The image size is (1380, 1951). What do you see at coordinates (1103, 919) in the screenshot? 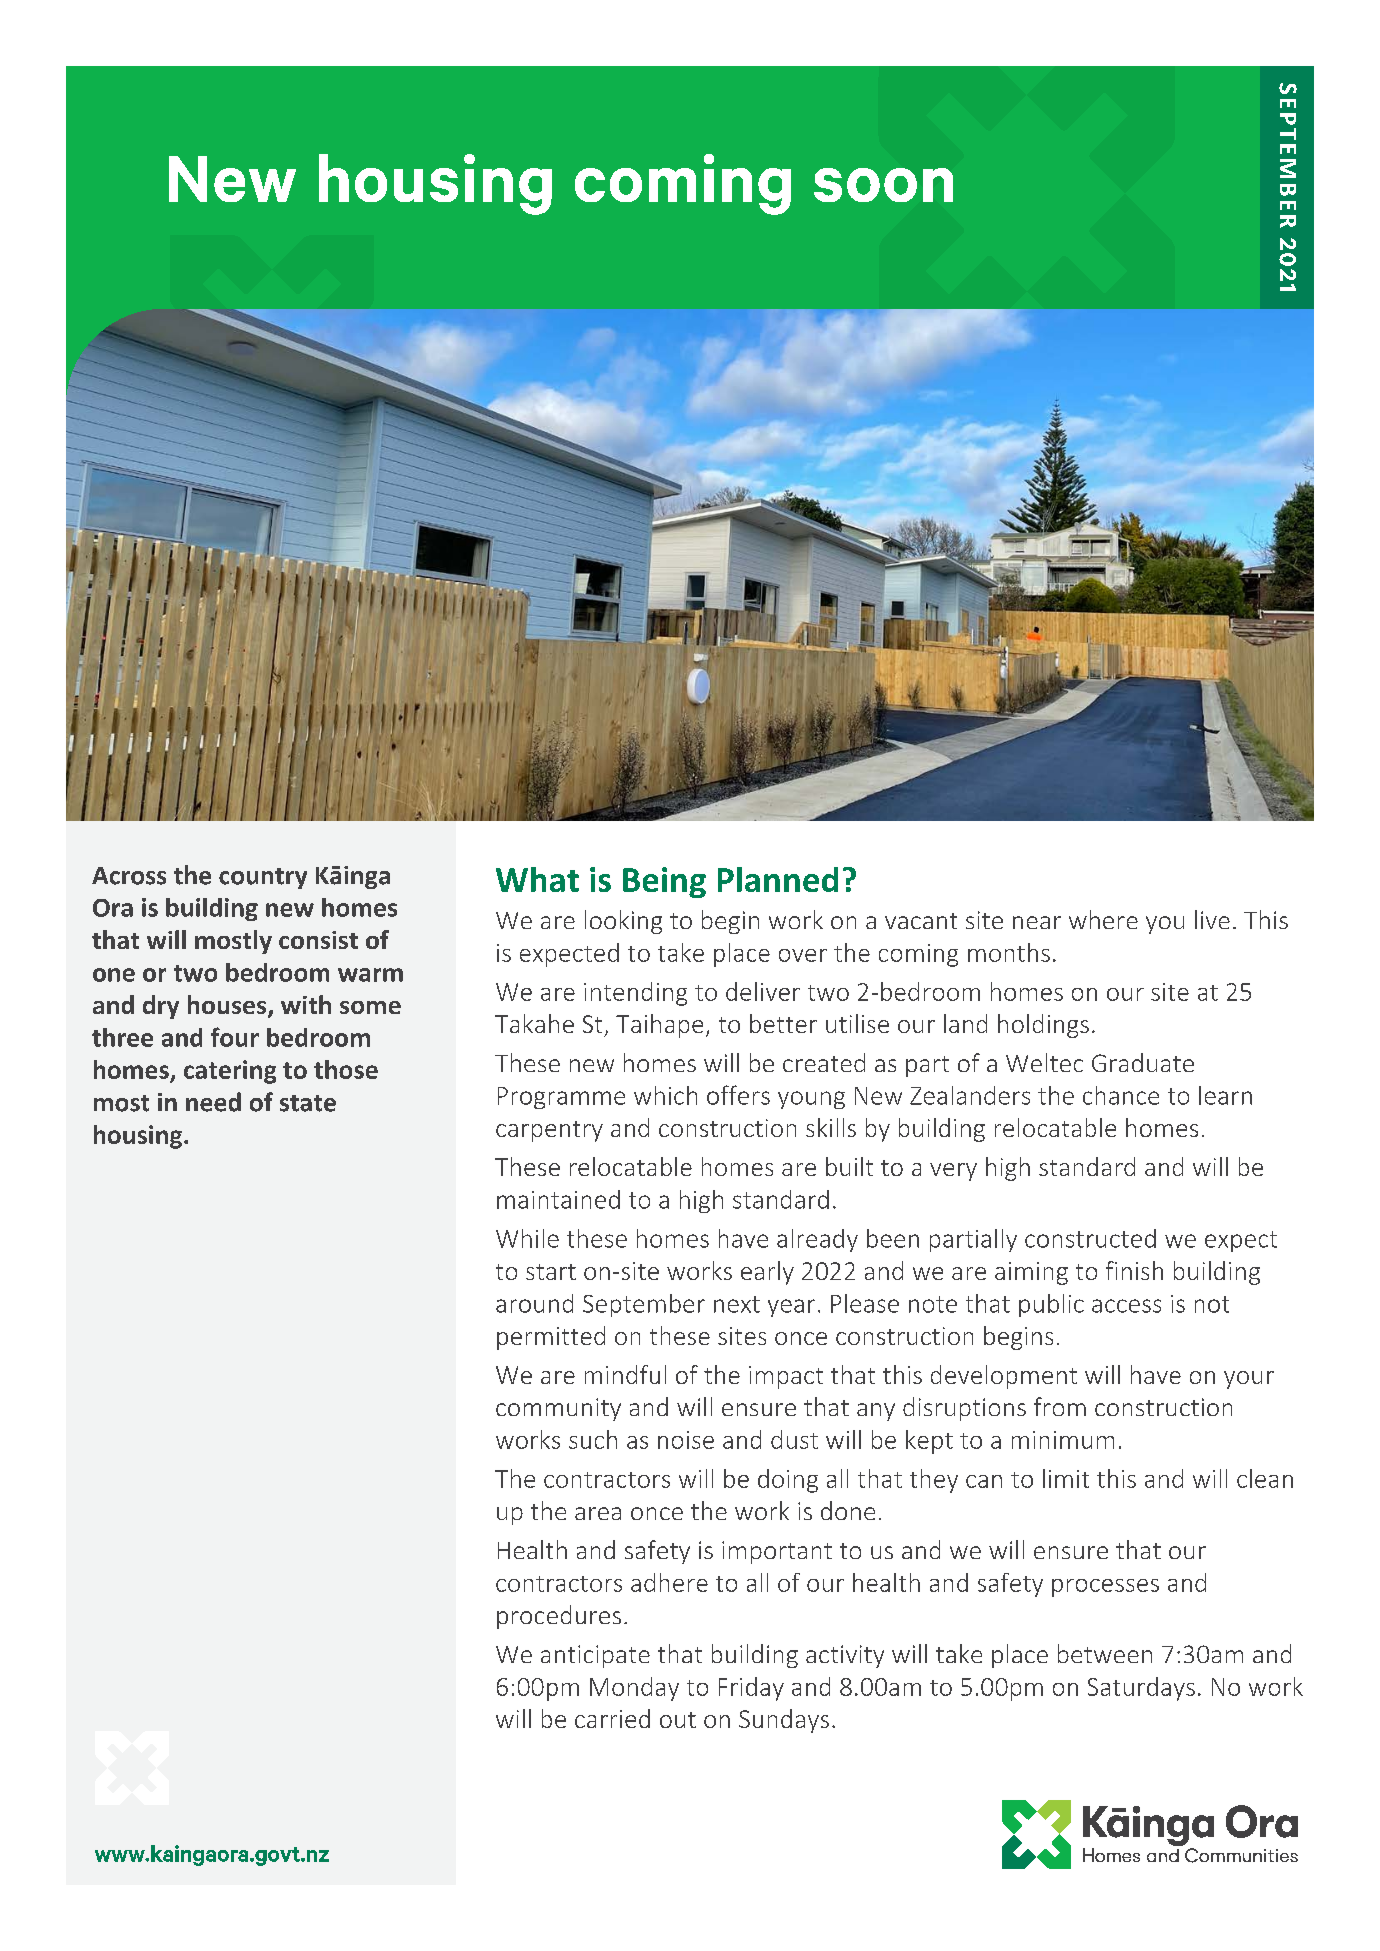
I see `where` at bounding box center [1103, 919].
